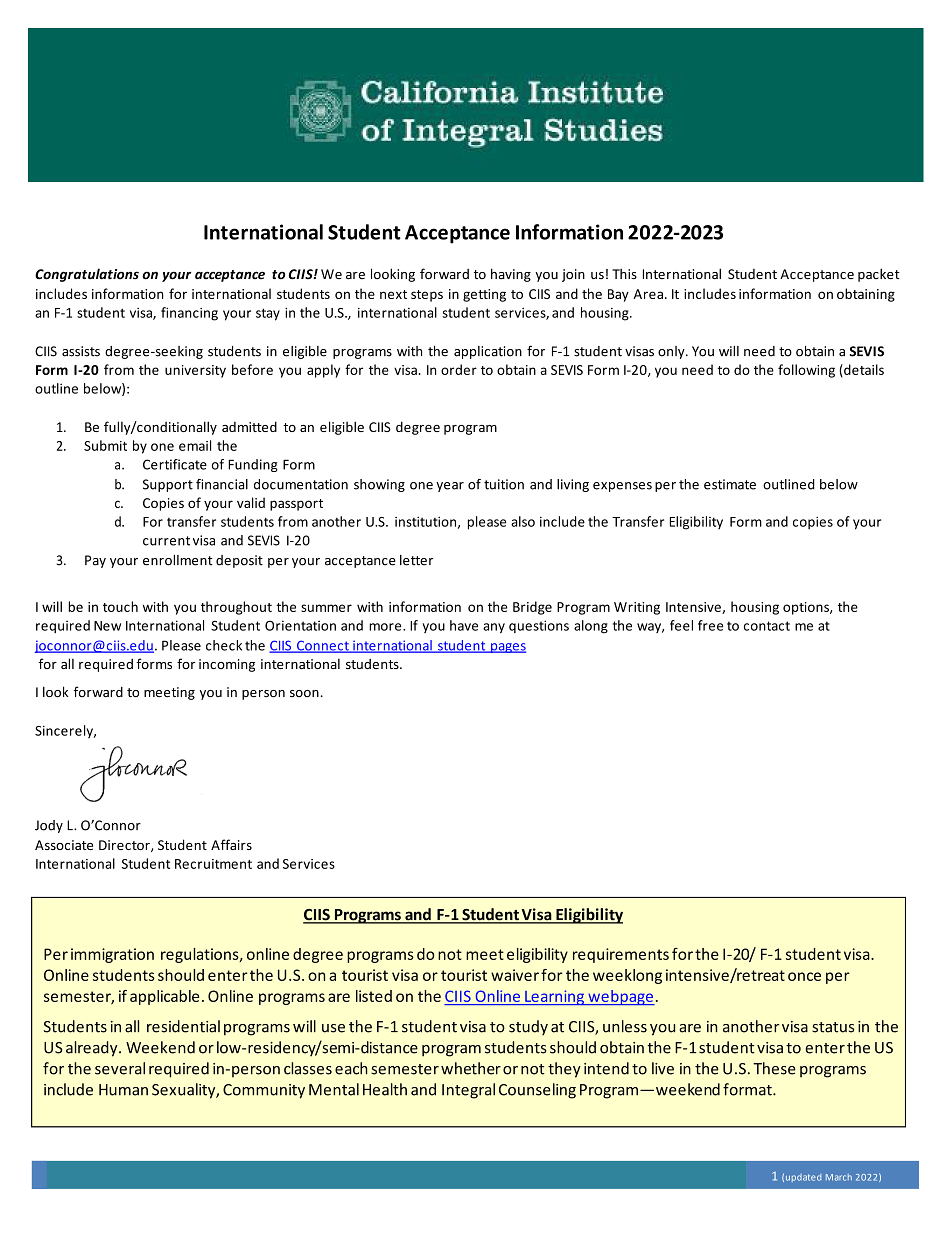 This screenshot has width=952, height=1233. What do you see at coordinates (123, 1090) in the screenshot?
I see `Human` at bounding box center [123, 1090].
